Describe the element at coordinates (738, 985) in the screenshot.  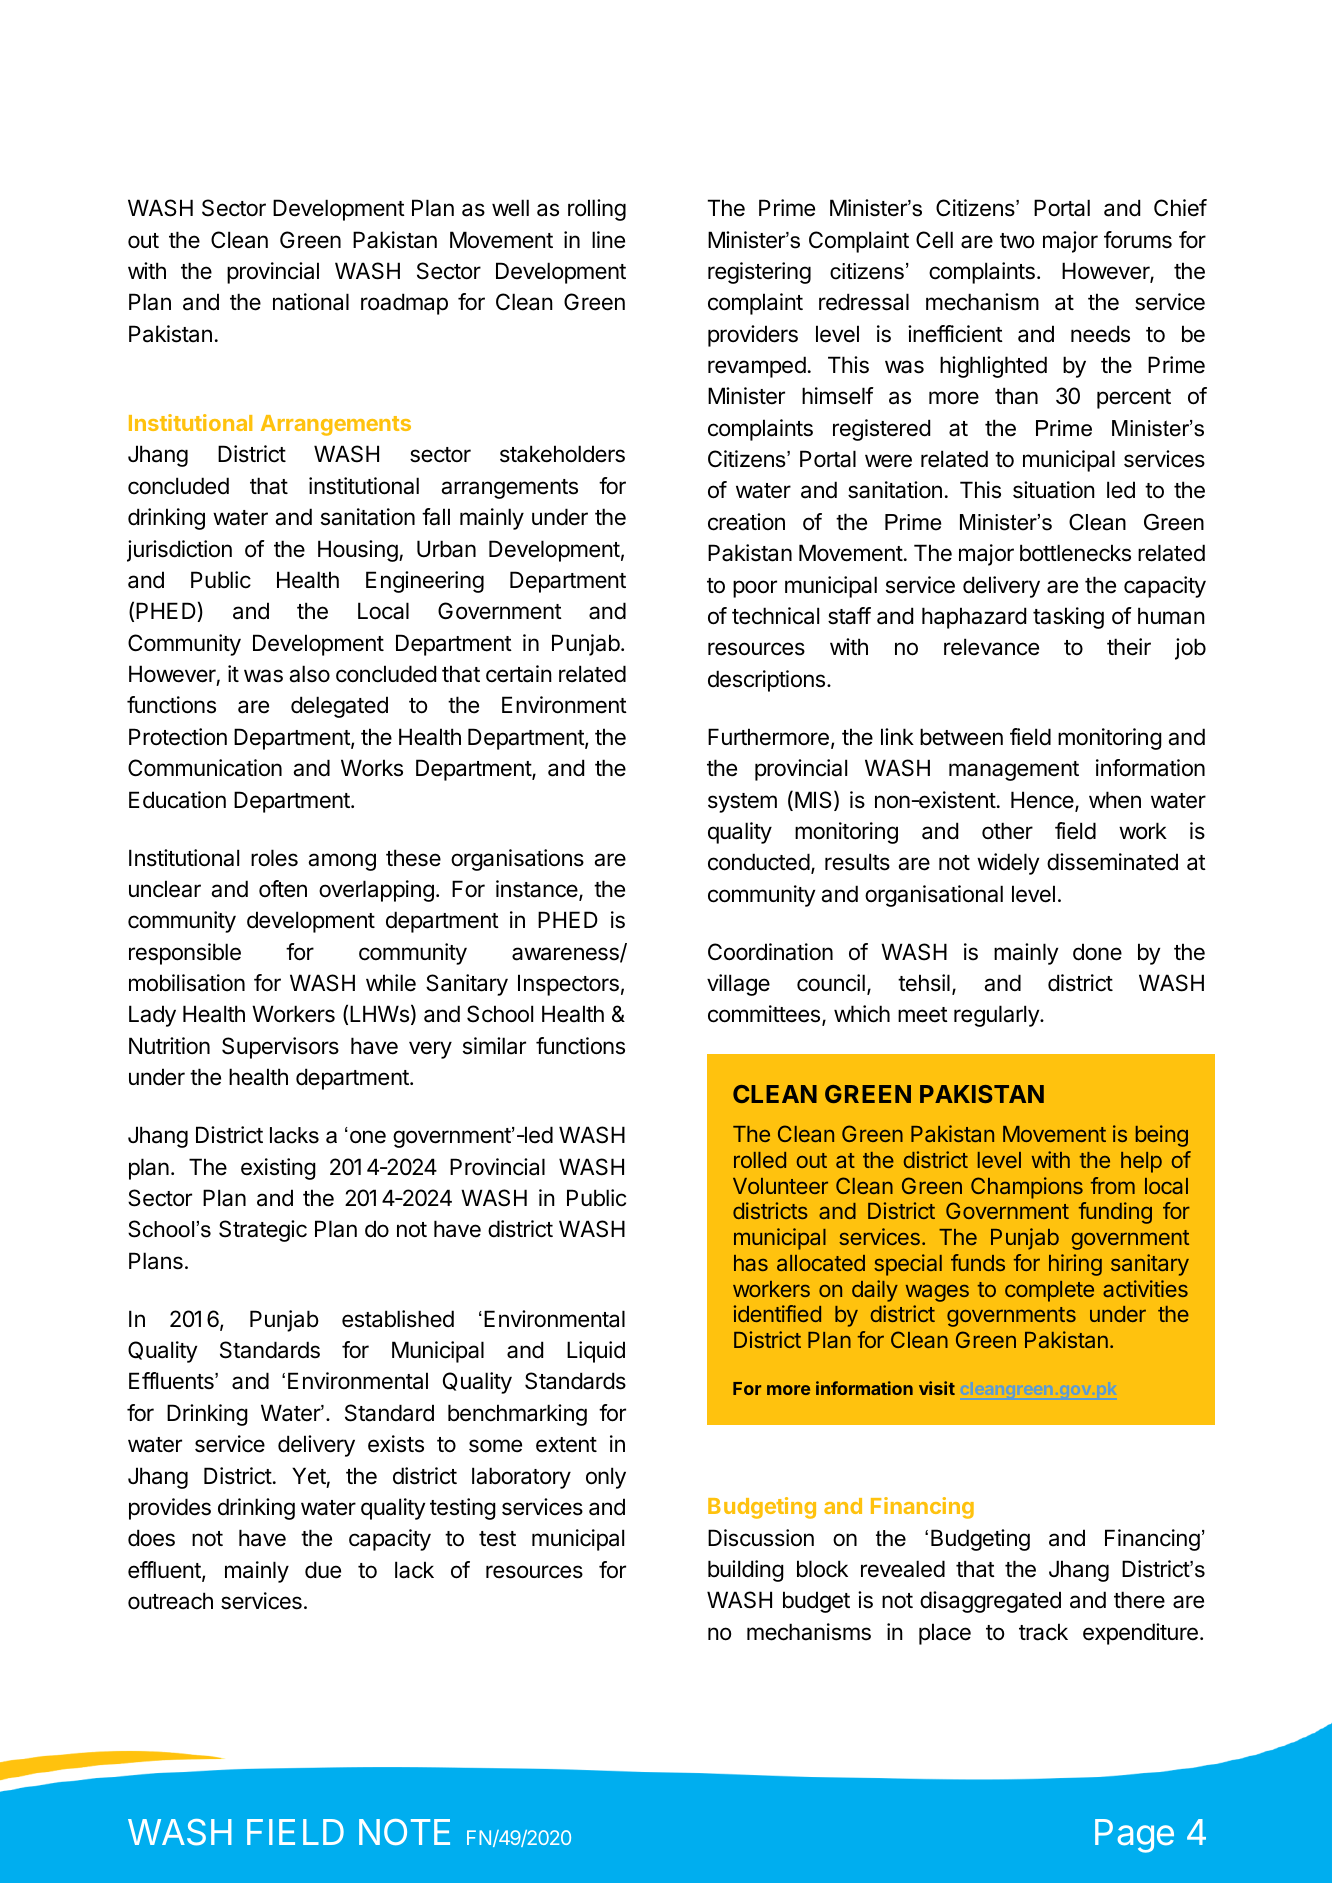
I see `village` at that location.
